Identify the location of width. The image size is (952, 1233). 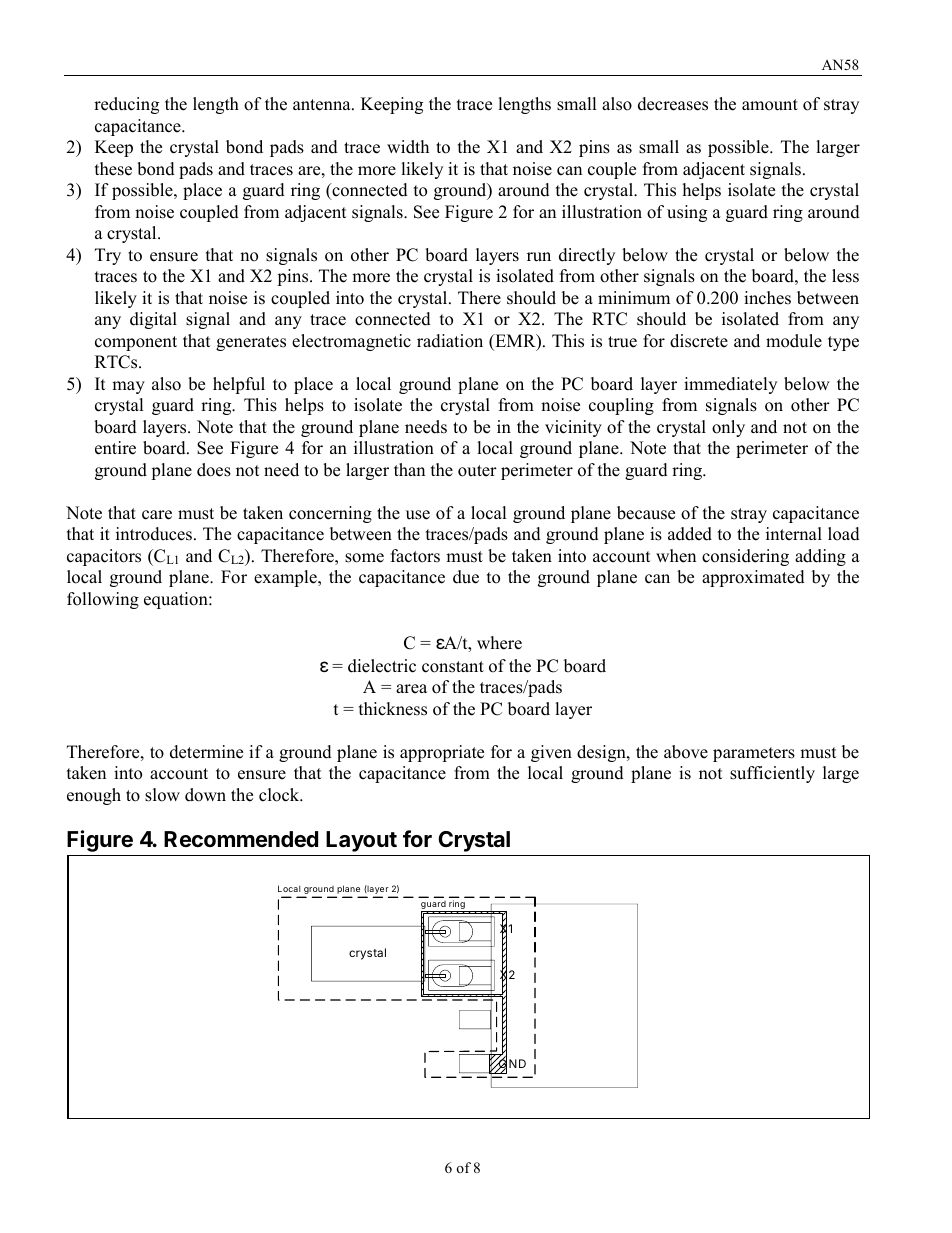
(408, 147).
